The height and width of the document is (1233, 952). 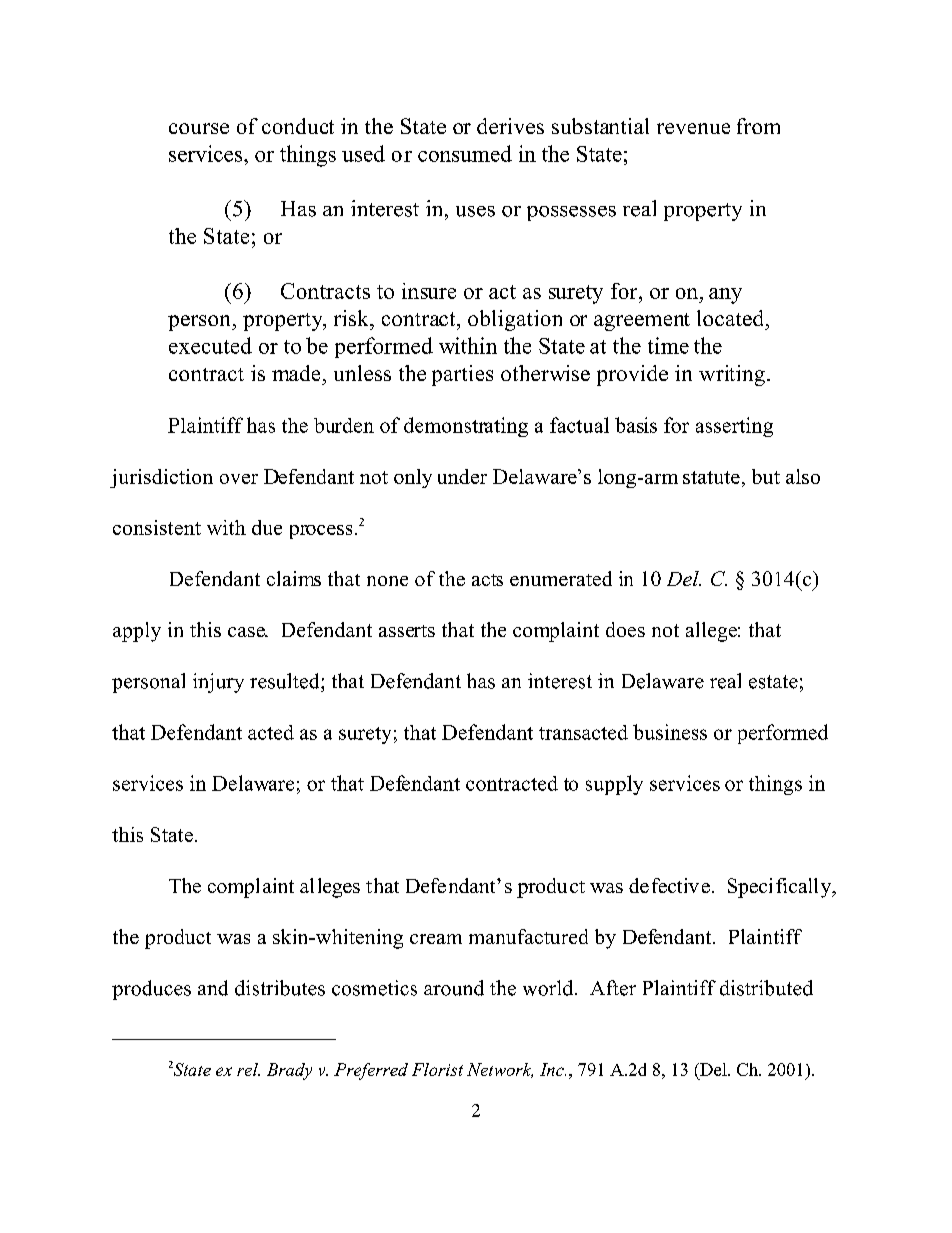 I want to click on injury, so click(x=218, y=683).
